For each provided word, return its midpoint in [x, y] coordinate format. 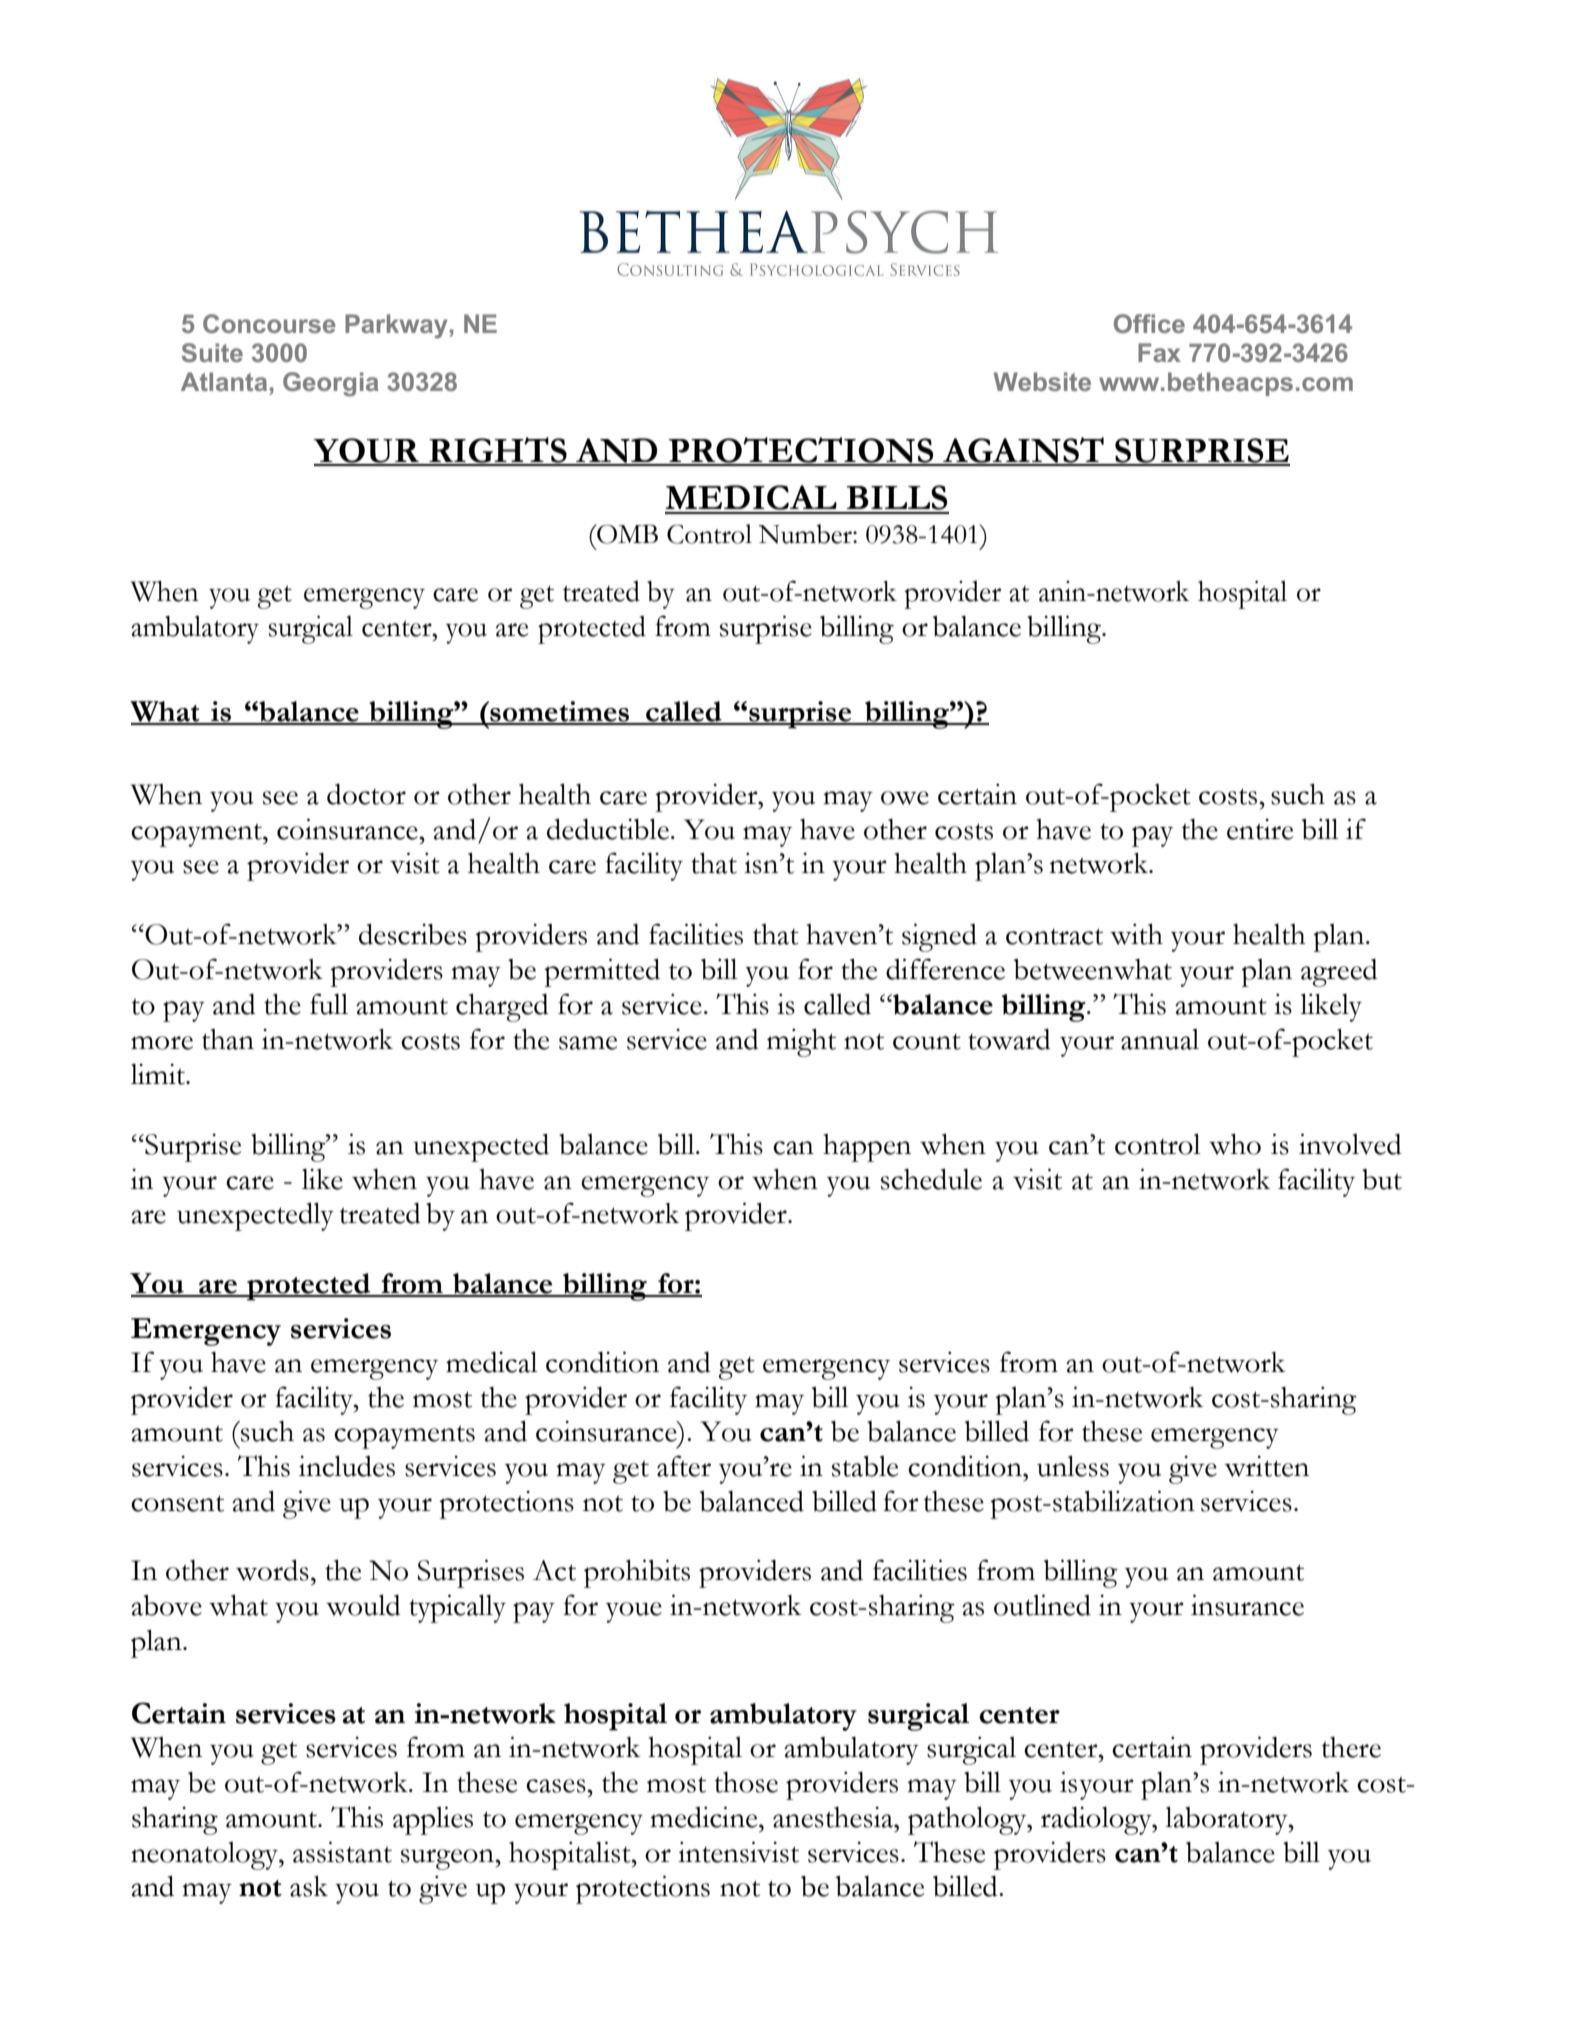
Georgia [331, 384]
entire [1260, 829]
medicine [705, 1817]
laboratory [1227, 1820]
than [228, 1039]
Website [1042, 381]
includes [347, 1466]
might [801, 1042]
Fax [1159, 352]
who [1235, 1144]
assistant [342, 1852]
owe [905, 798]
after [684, 1466]
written [1267, 1466]
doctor [366, 794]
